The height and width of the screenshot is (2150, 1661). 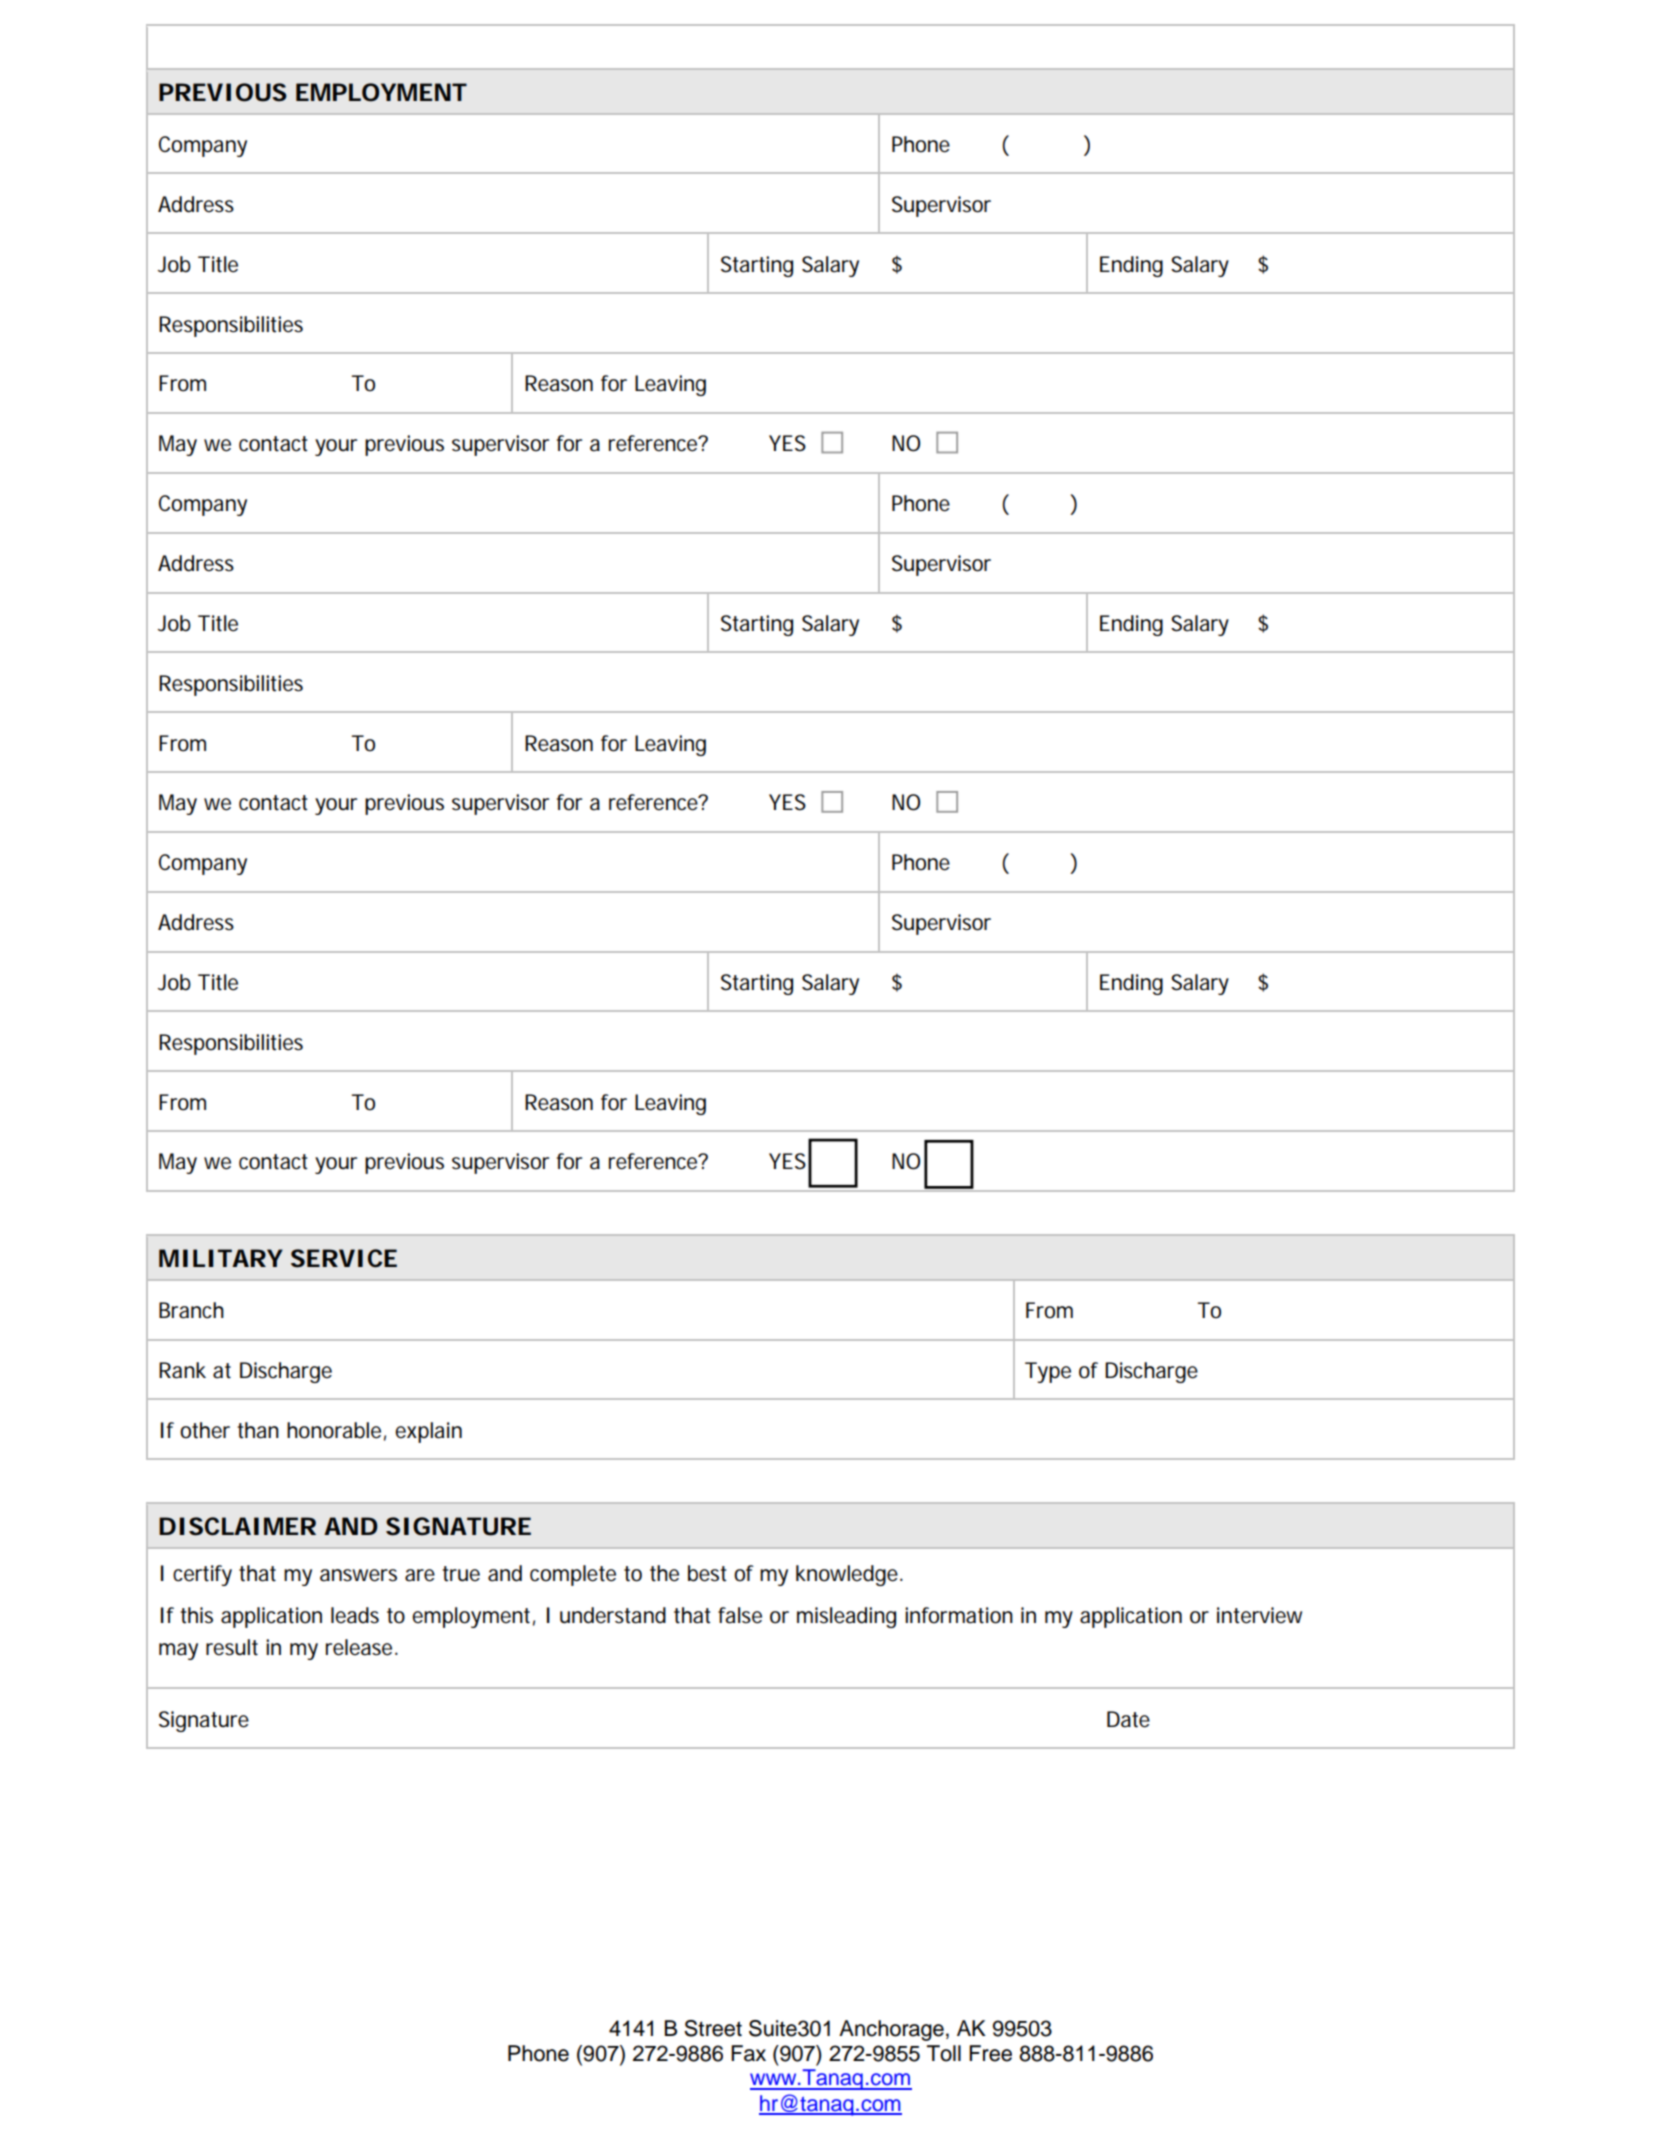 What do you see at coordinates (740, 1615) in the screenshot?
I see `false` at bounding box center [740, 1615].
